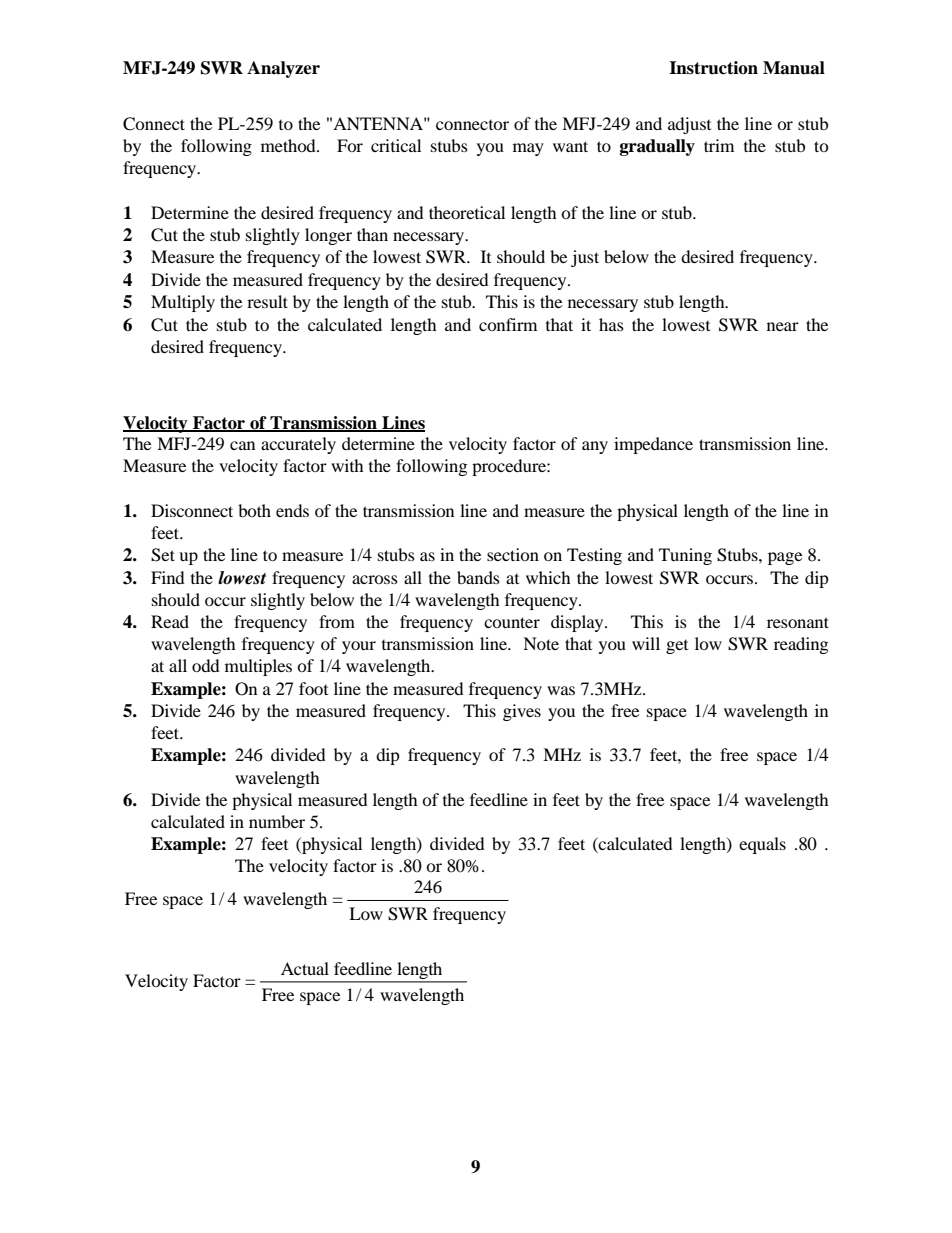 The width and height of the screenshot is (952, 1233). Describe the element at coordinates (254, 510) in the screenshot. I see `both` at that location.
